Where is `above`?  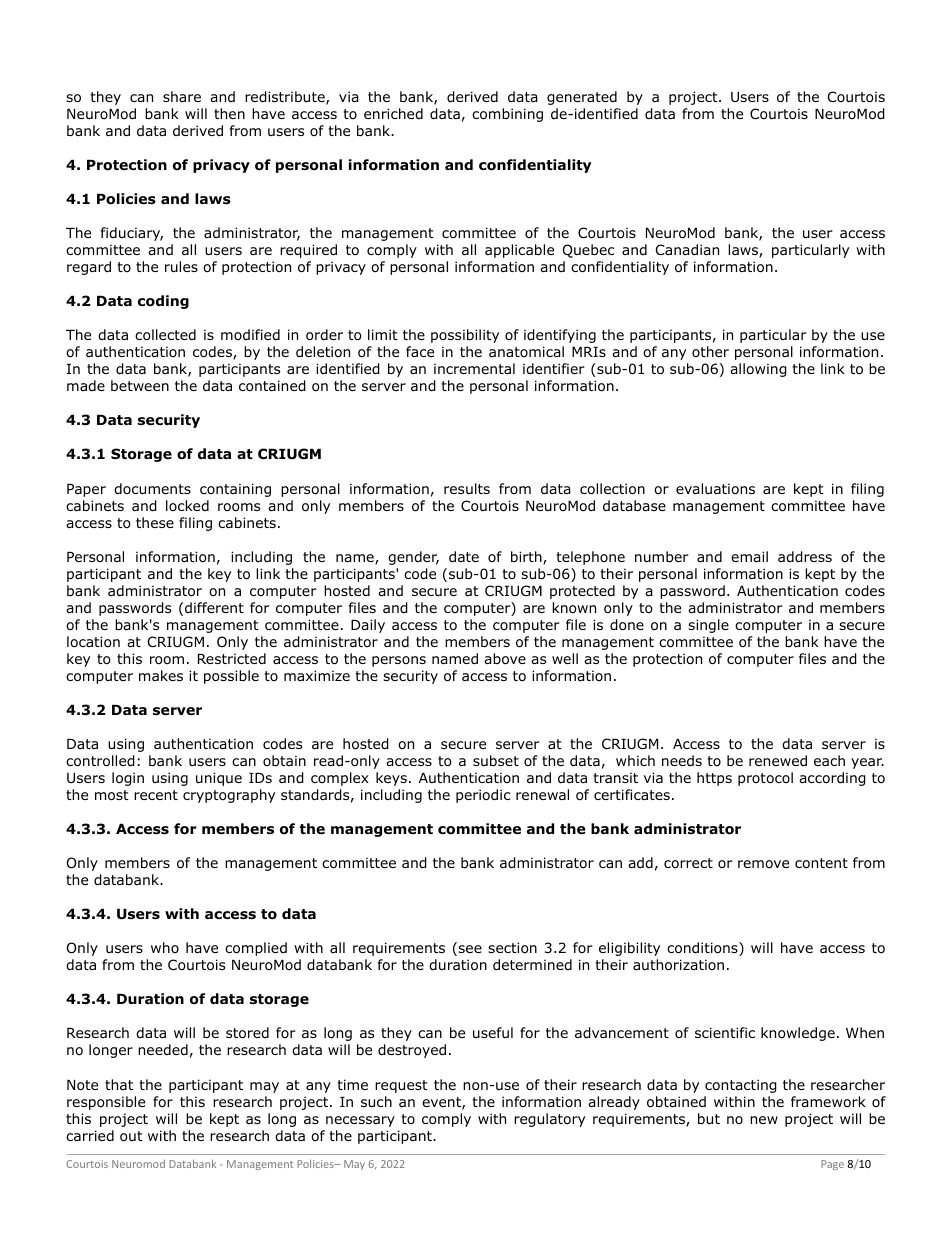 above is located at coordinates (505, 659).
